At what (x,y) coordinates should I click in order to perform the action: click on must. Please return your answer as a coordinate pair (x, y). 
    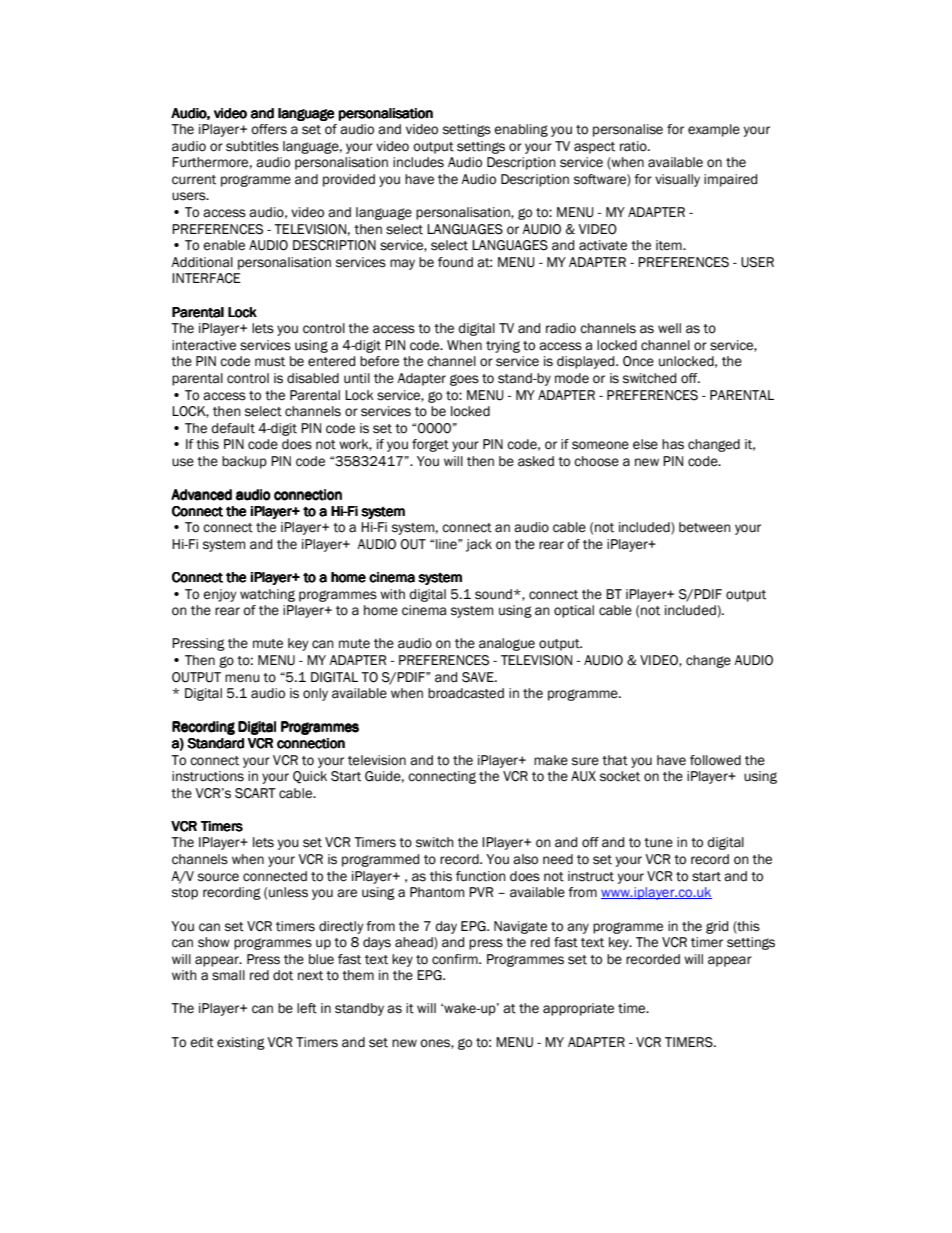
    Looking at the image, I should click on (270, 362).
